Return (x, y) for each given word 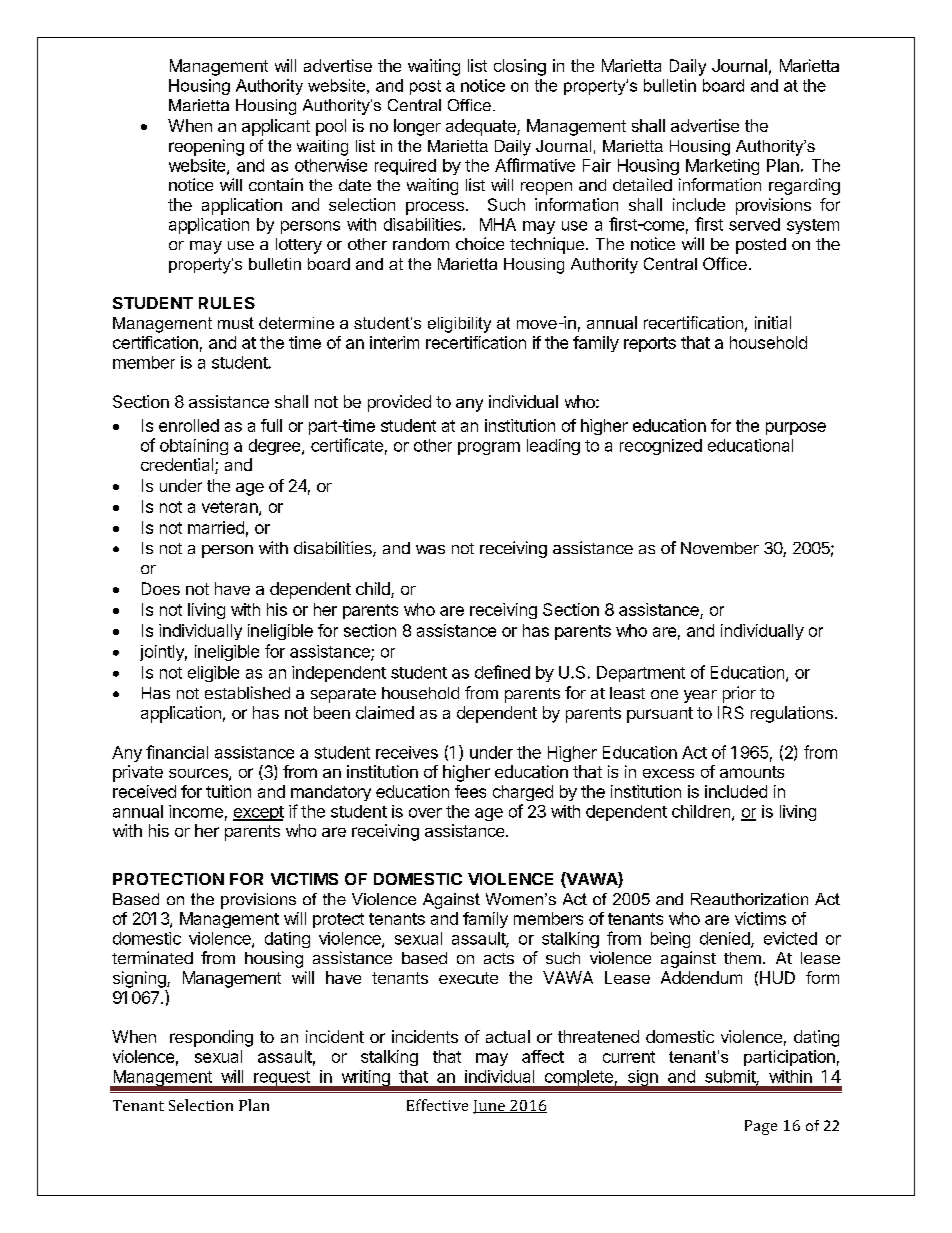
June (490, 1107)
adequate (482, 127)
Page (761, 1127)
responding (211, 1038)
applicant (276, 127)
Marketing (722, 167)
